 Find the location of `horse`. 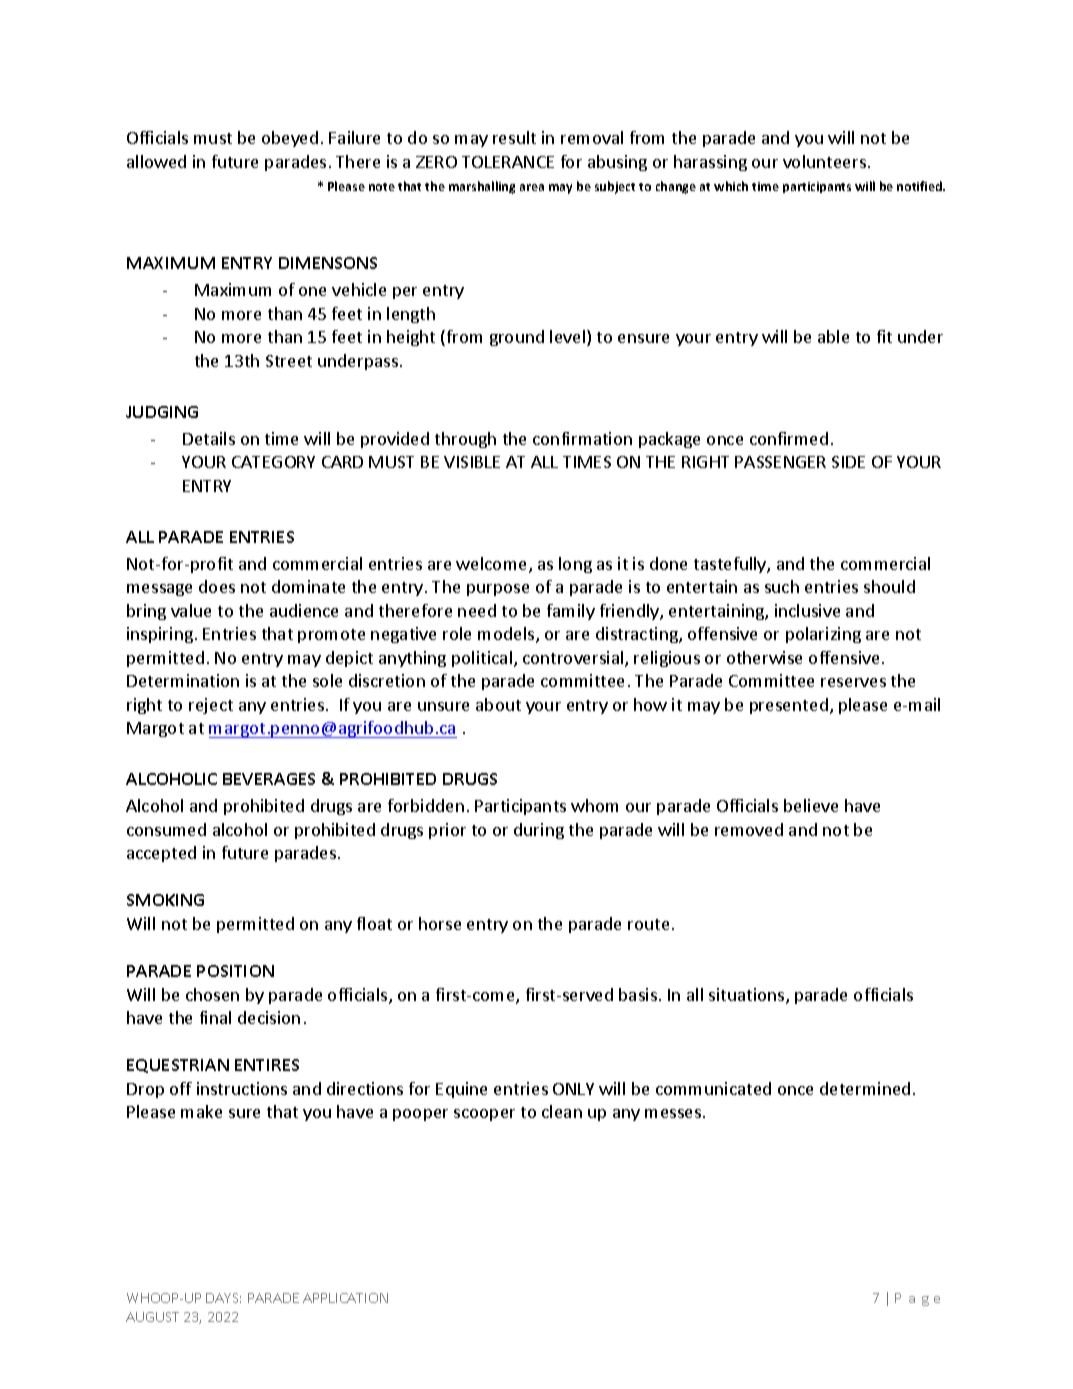

horse is located at coordinates (440, 923).
